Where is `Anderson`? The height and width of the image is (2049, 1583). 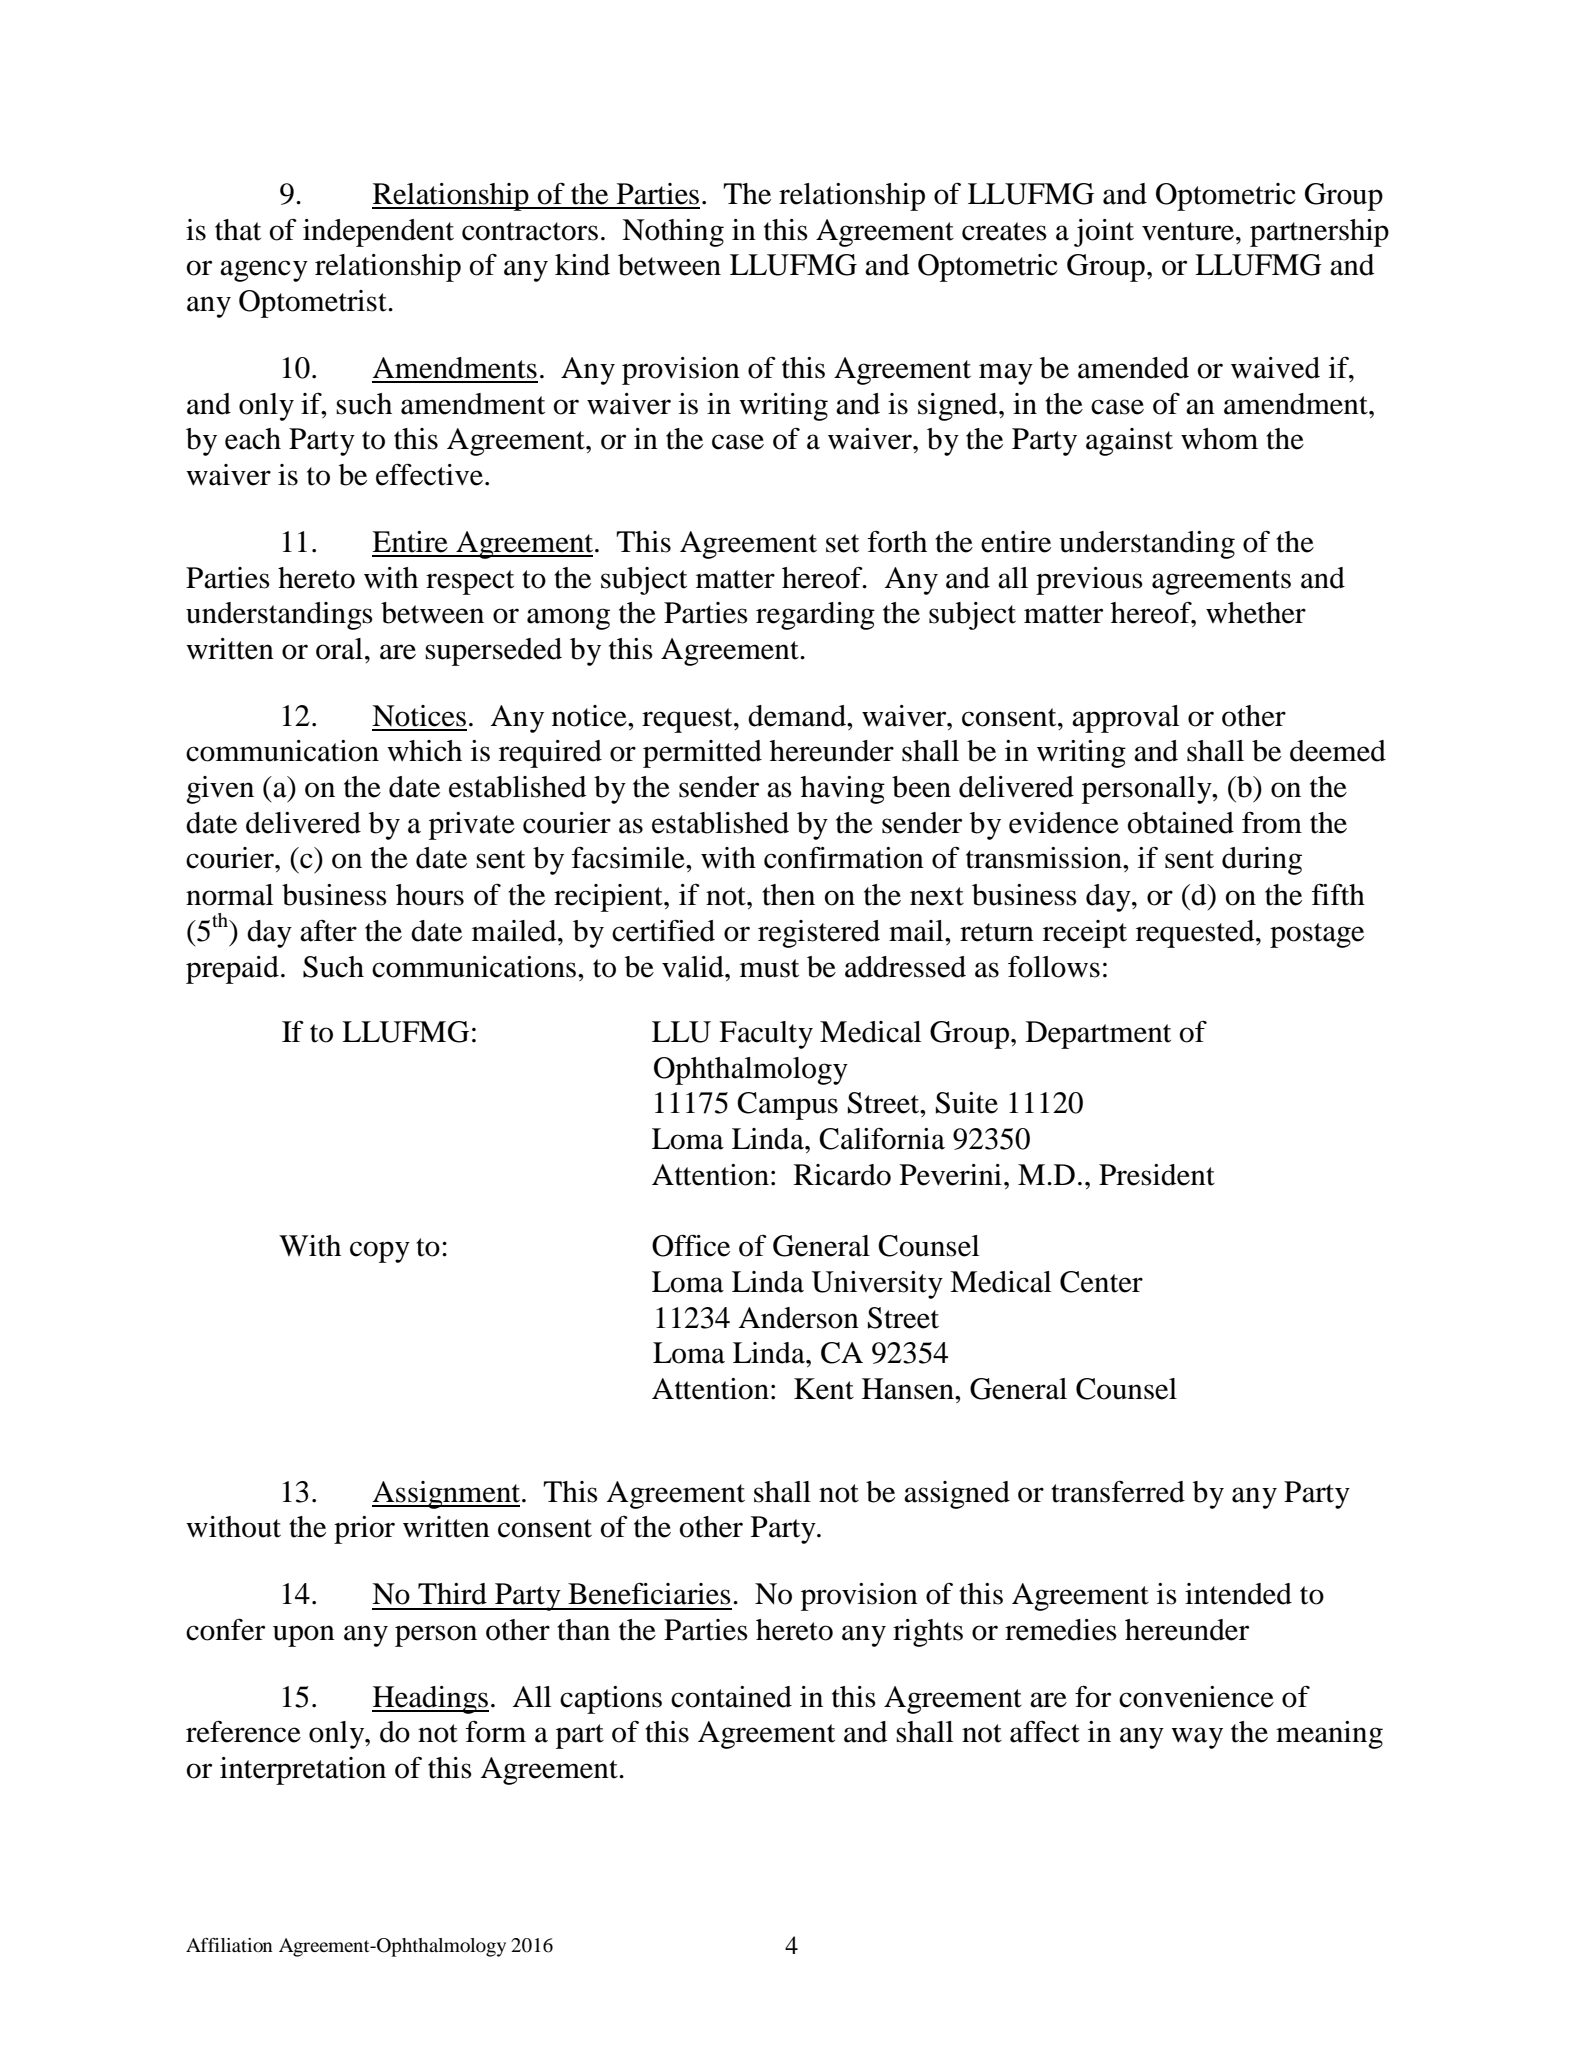 Anderson is located at coordinates (799, 1318).
